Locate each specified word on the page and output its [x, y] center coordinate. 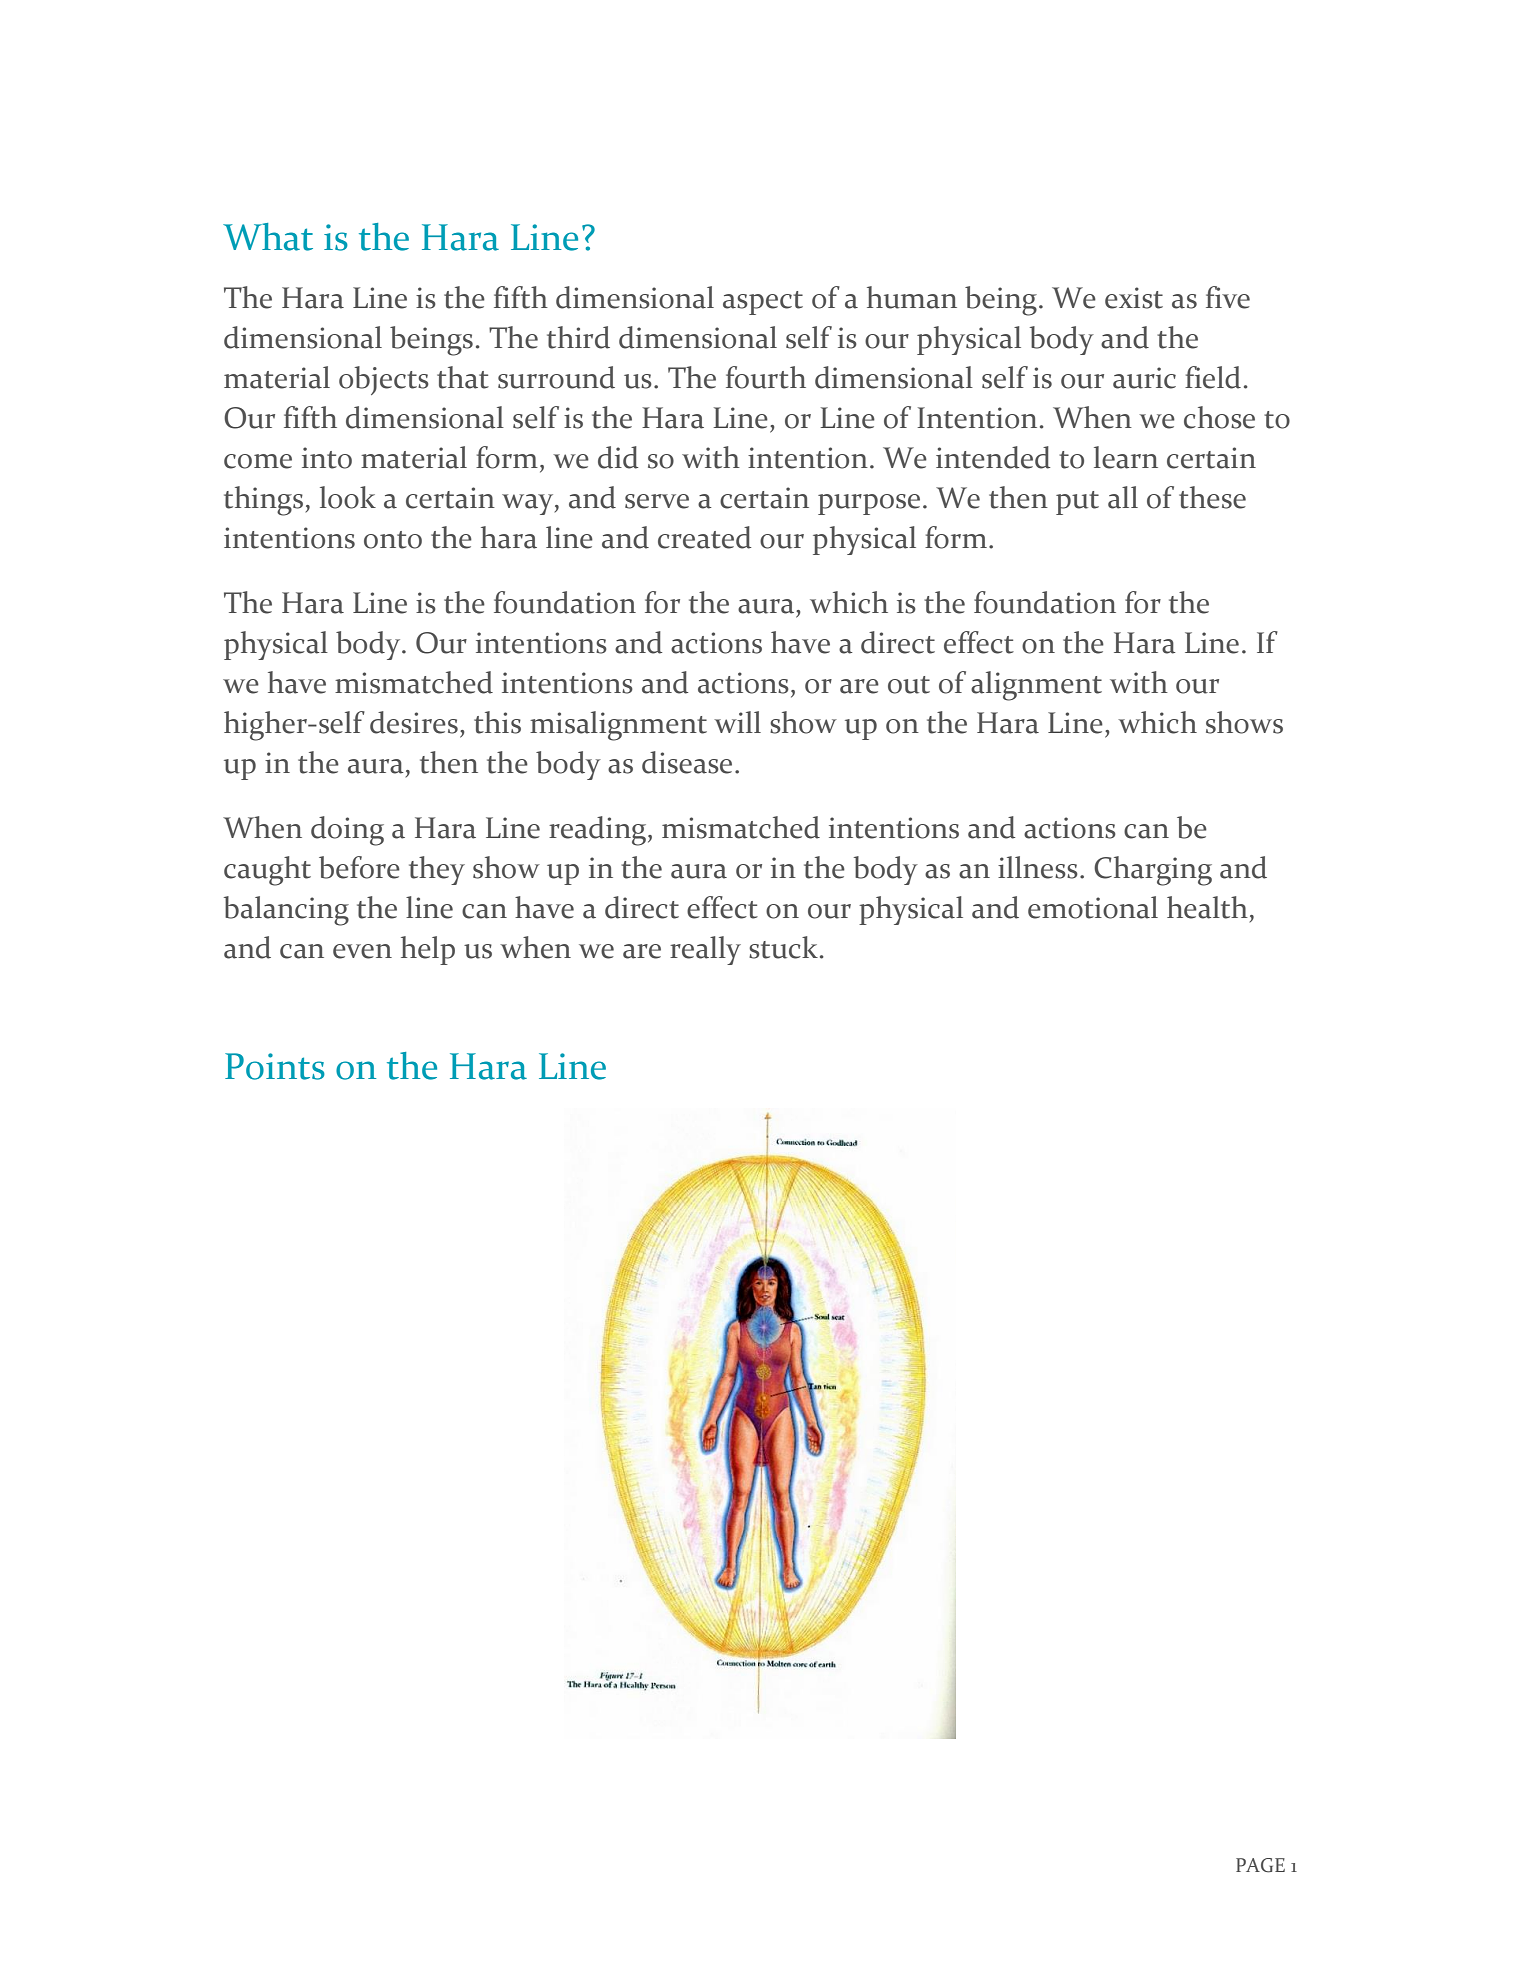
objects [384, 380]
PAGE [1260, 1865]
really [705, 950]
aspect [763, 303]
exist [1134, 298]
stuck [783, 947]
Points [275, 1066]
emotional [1093, 907]
